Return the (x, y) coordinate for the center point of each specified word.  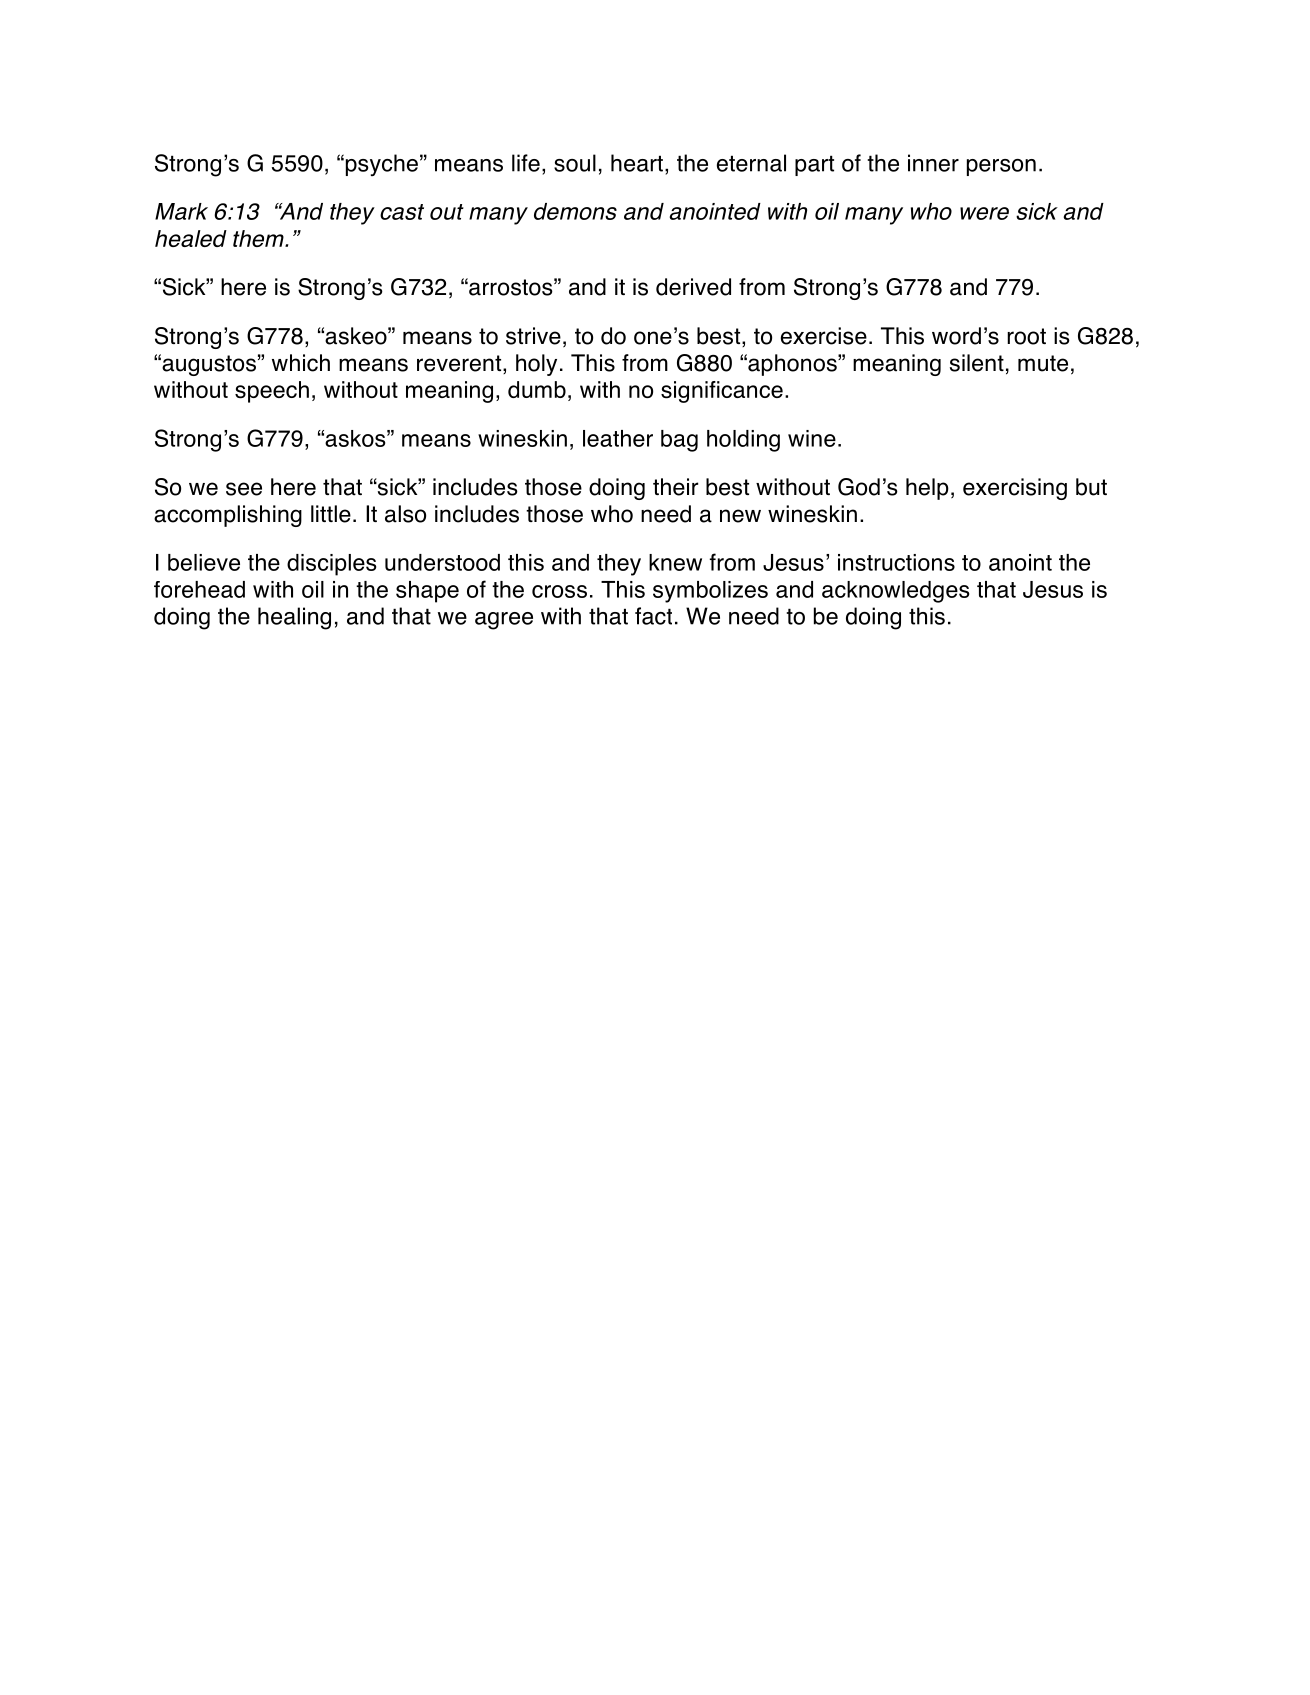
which (301, 363)
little (331, 514)
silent (977, 363)
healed (191, 238)
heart (637, 163)
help (927, 489)
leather (618, 438)
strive (533, 336)
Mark (181, 211)
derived (693, 287)
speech (272, 392)
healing (294, 618)
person (1001, 167)
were (984, 213)
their (675, 487)
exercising (1015, 489)
